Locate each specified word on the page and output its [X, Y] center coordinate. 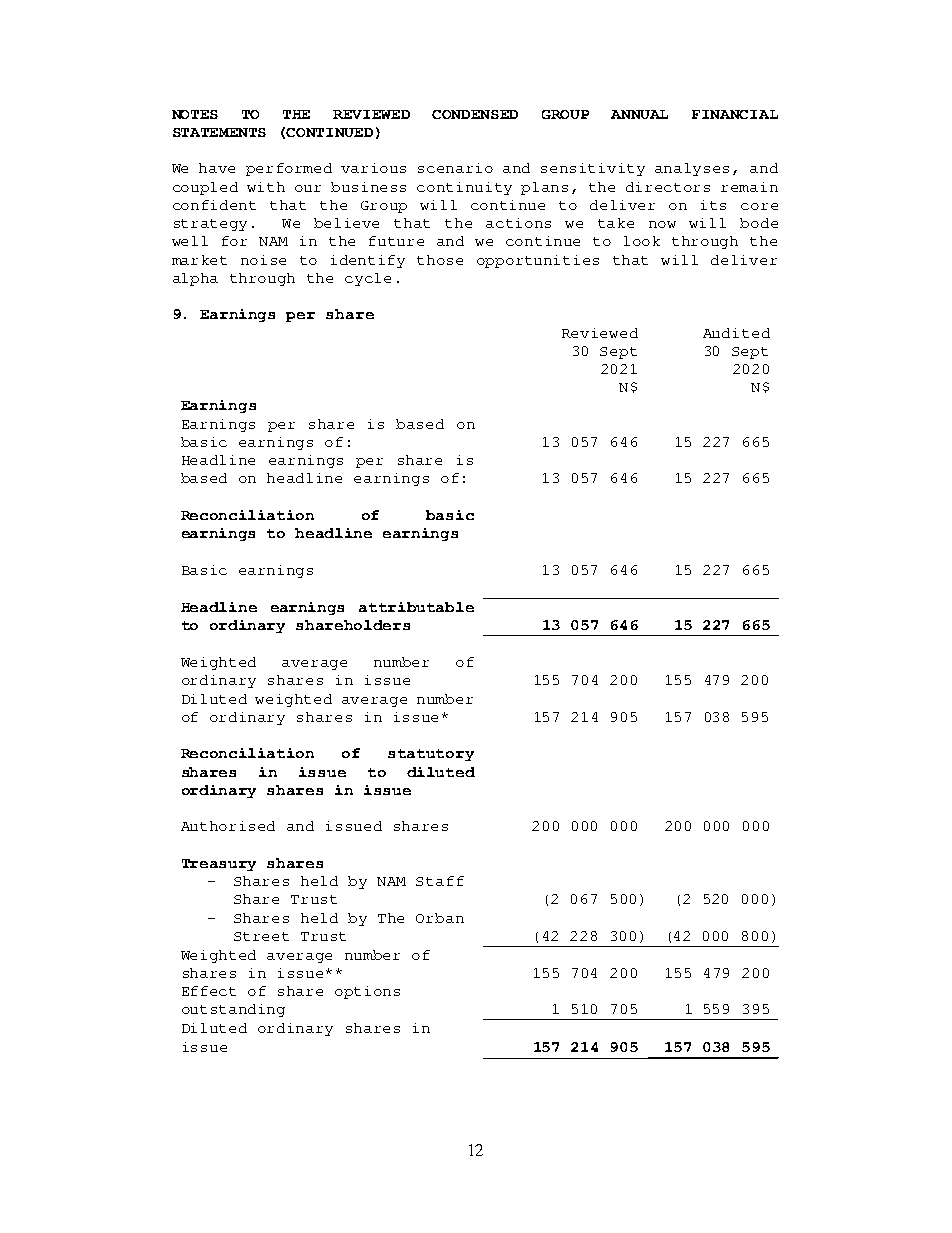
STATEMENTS [219, 132]
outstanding [233, 1010]
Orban [440, 918]
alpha [195, 279]
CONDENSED [475, 114]
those [440, 260]
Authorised [228, 826]
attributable [416, 607]
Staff [440, 881]
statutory [431, 755]
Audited [736, 333]
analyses [692, 169]
